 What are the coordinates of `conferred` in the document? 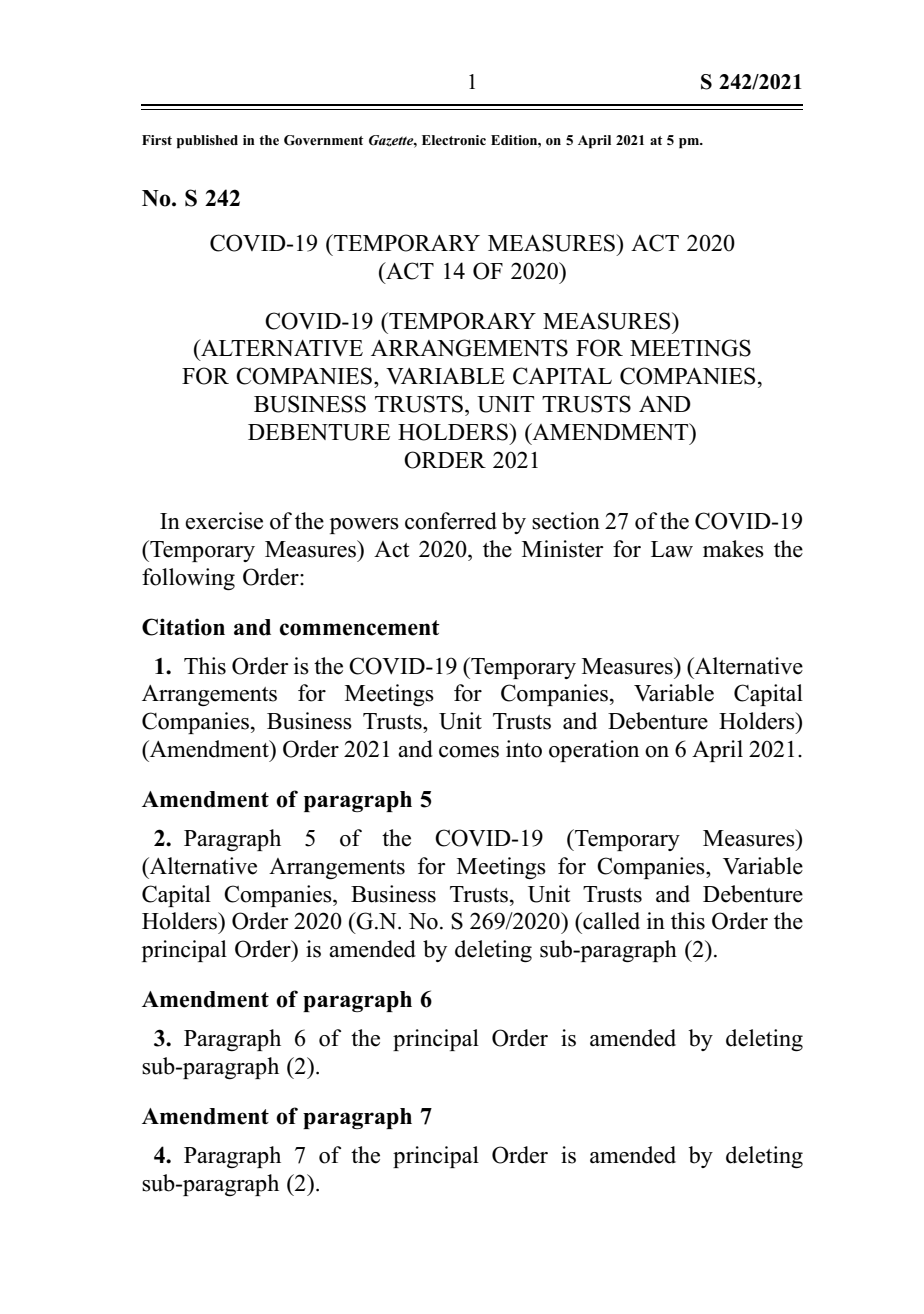 It's located at (451, 521).
